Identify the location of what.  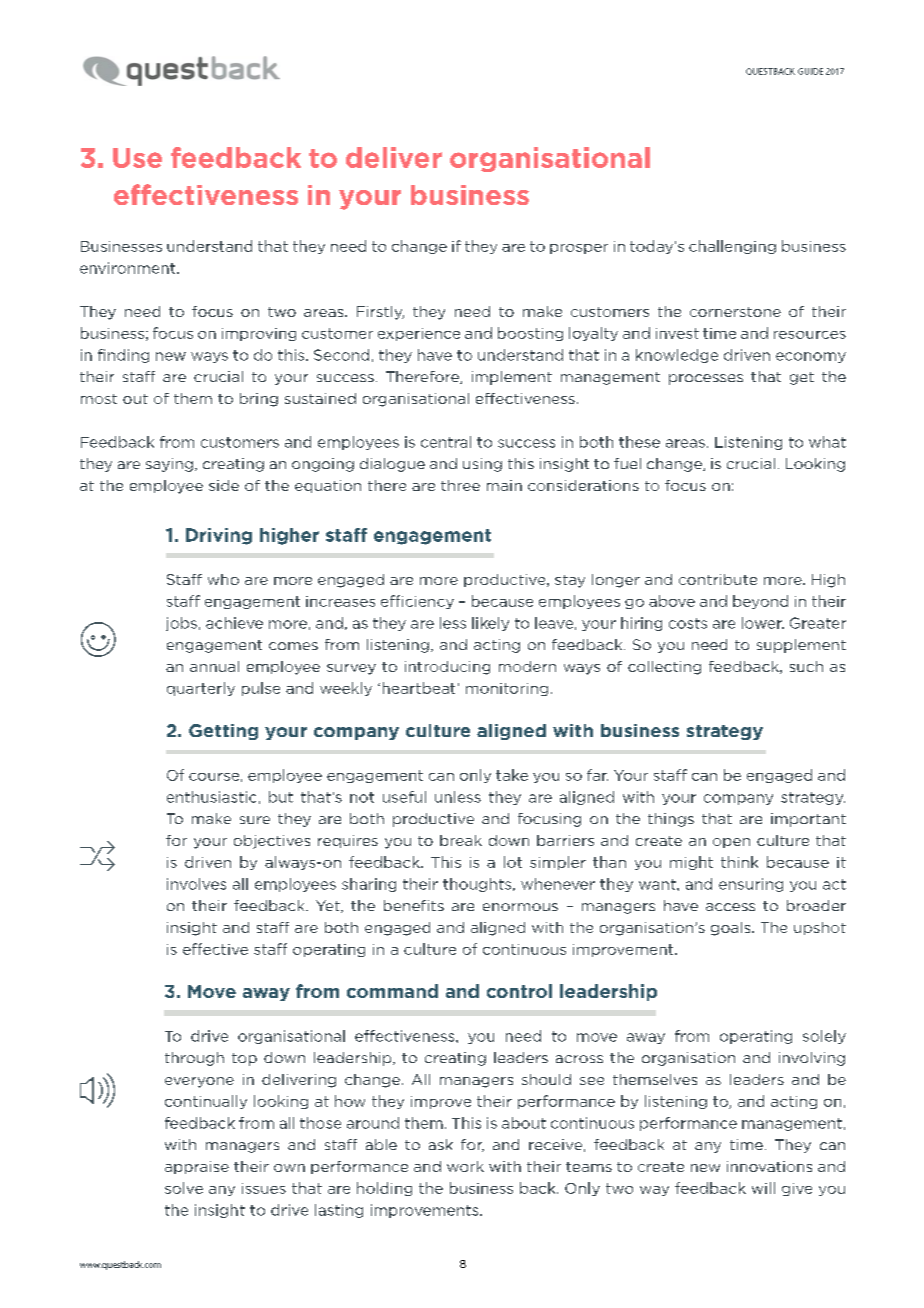
(827, 442).
